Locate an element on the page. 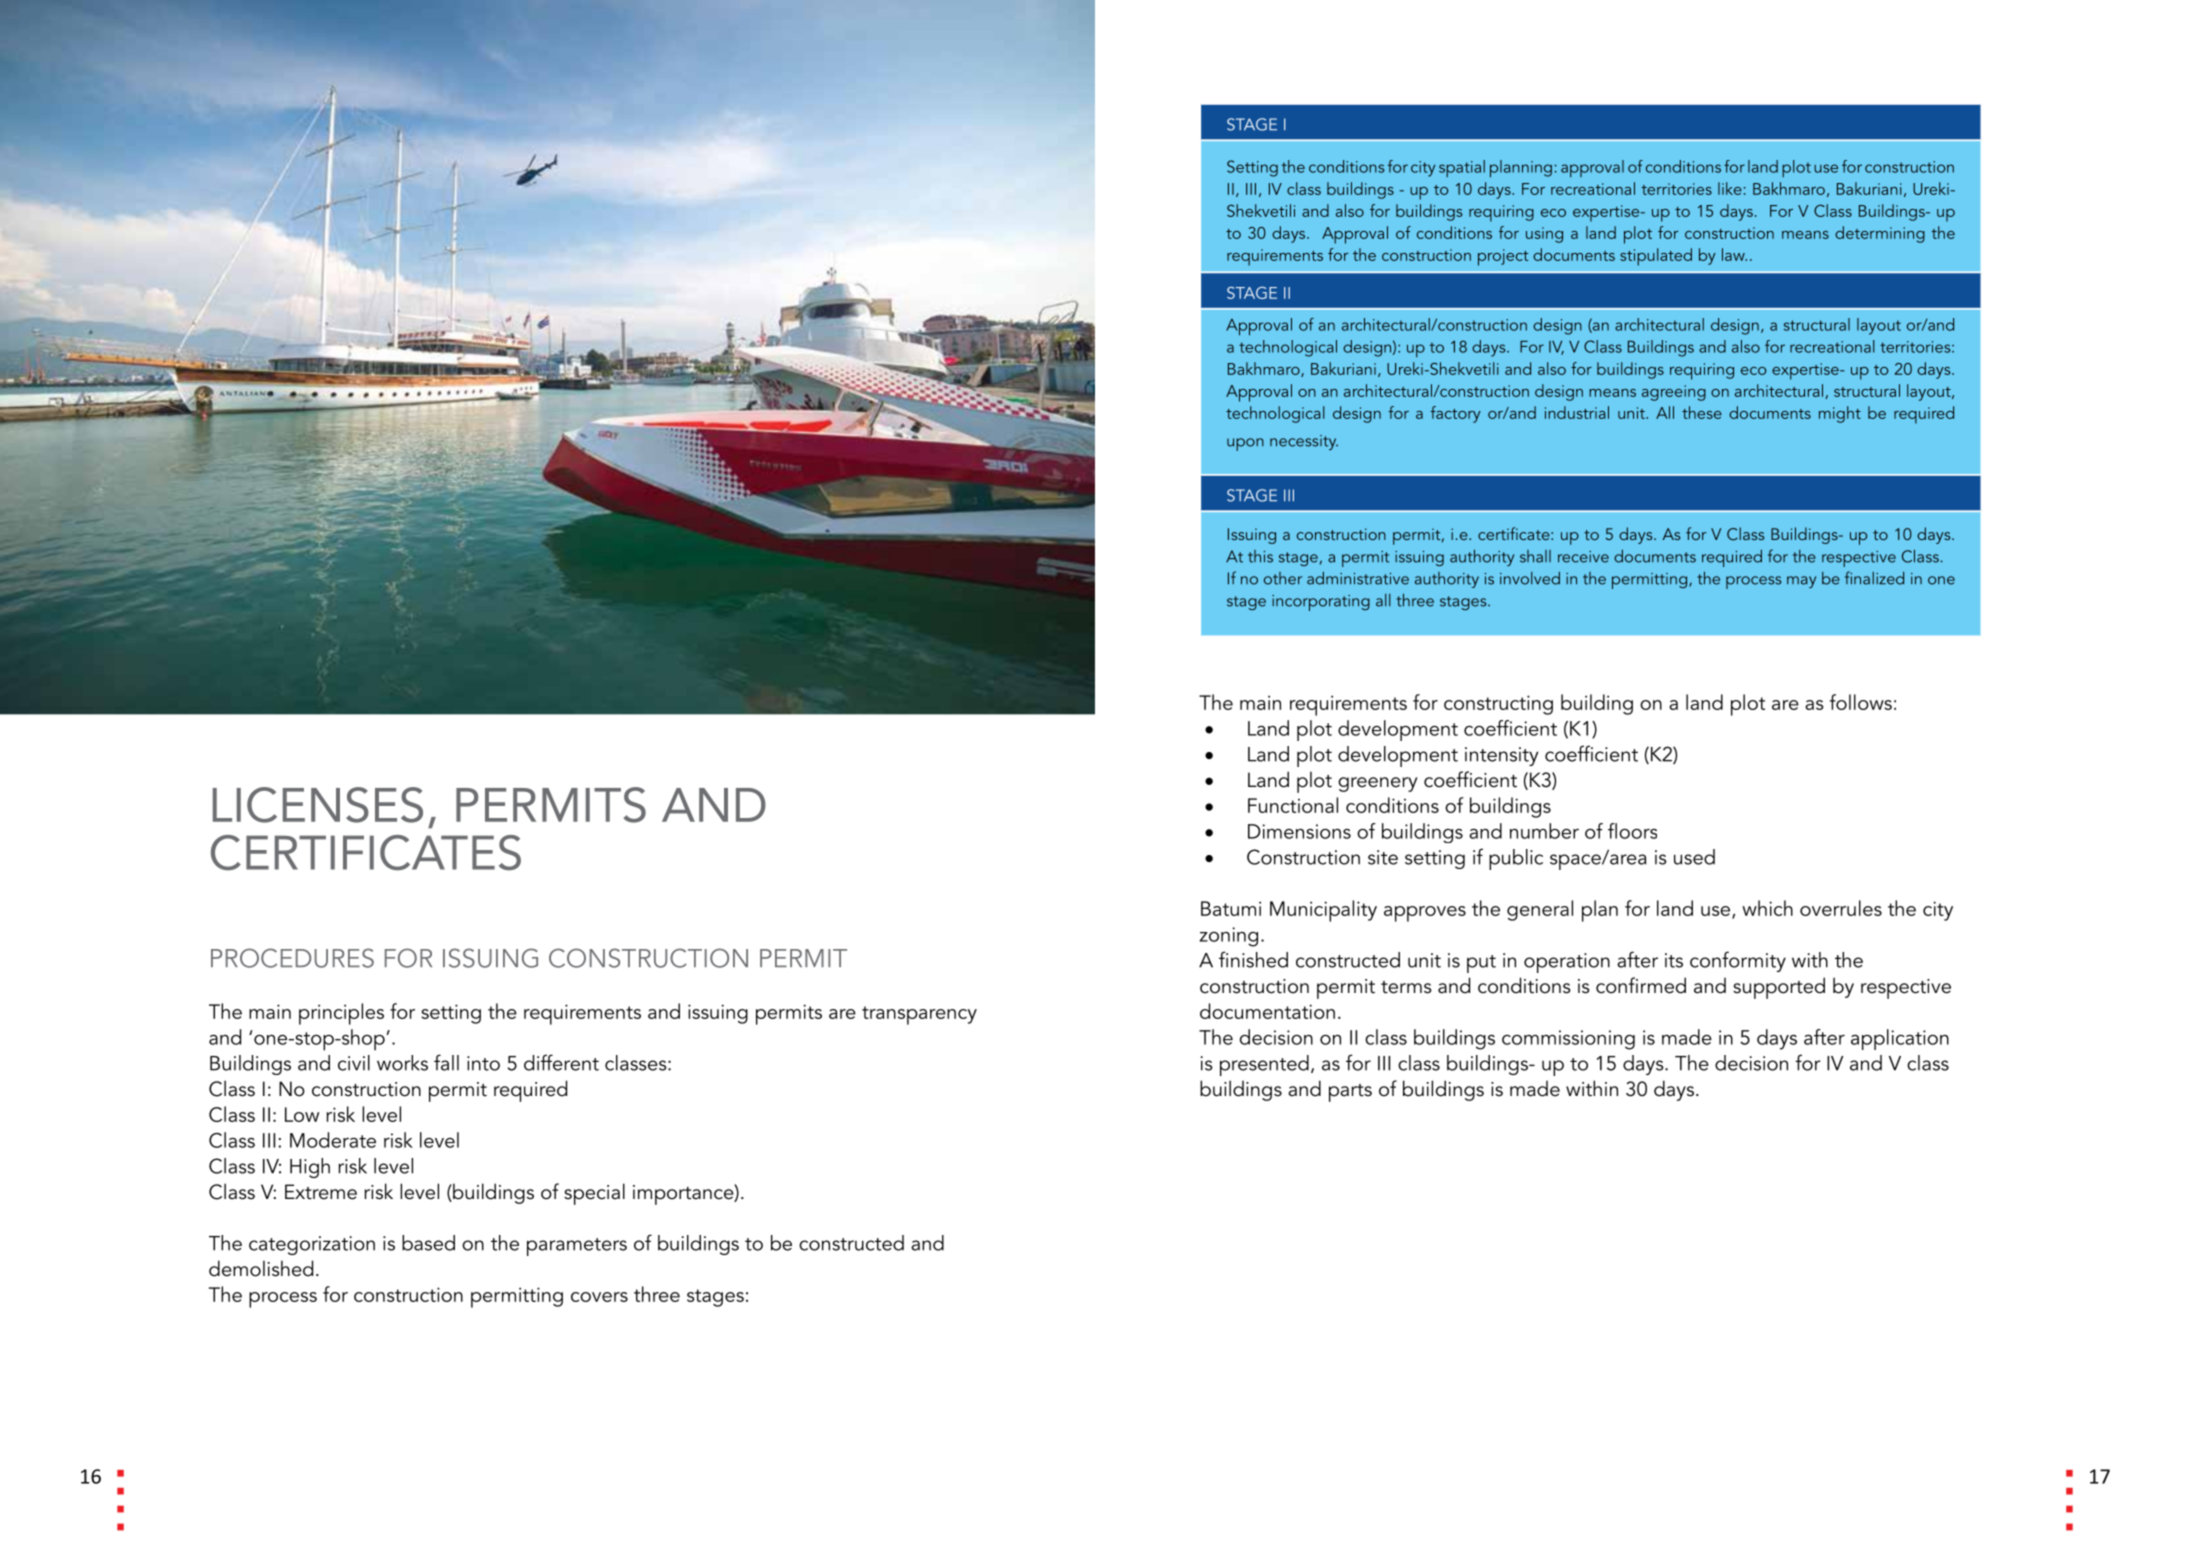  these is located at coordinates (1702, 412).
